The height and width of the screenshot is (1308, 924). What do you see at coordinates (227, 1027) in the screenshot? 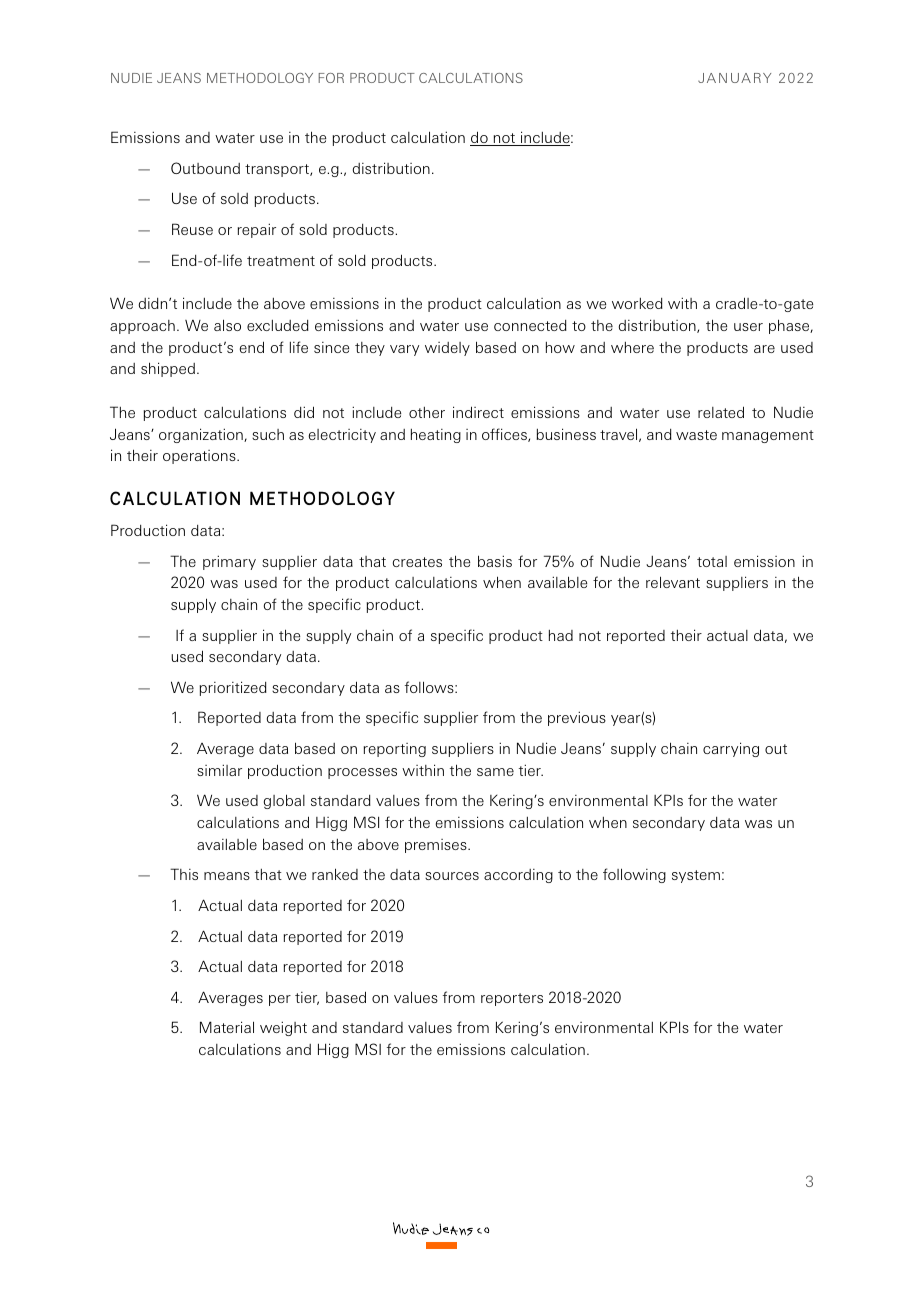
I see `Material` at bounding box center [227, 1027].
